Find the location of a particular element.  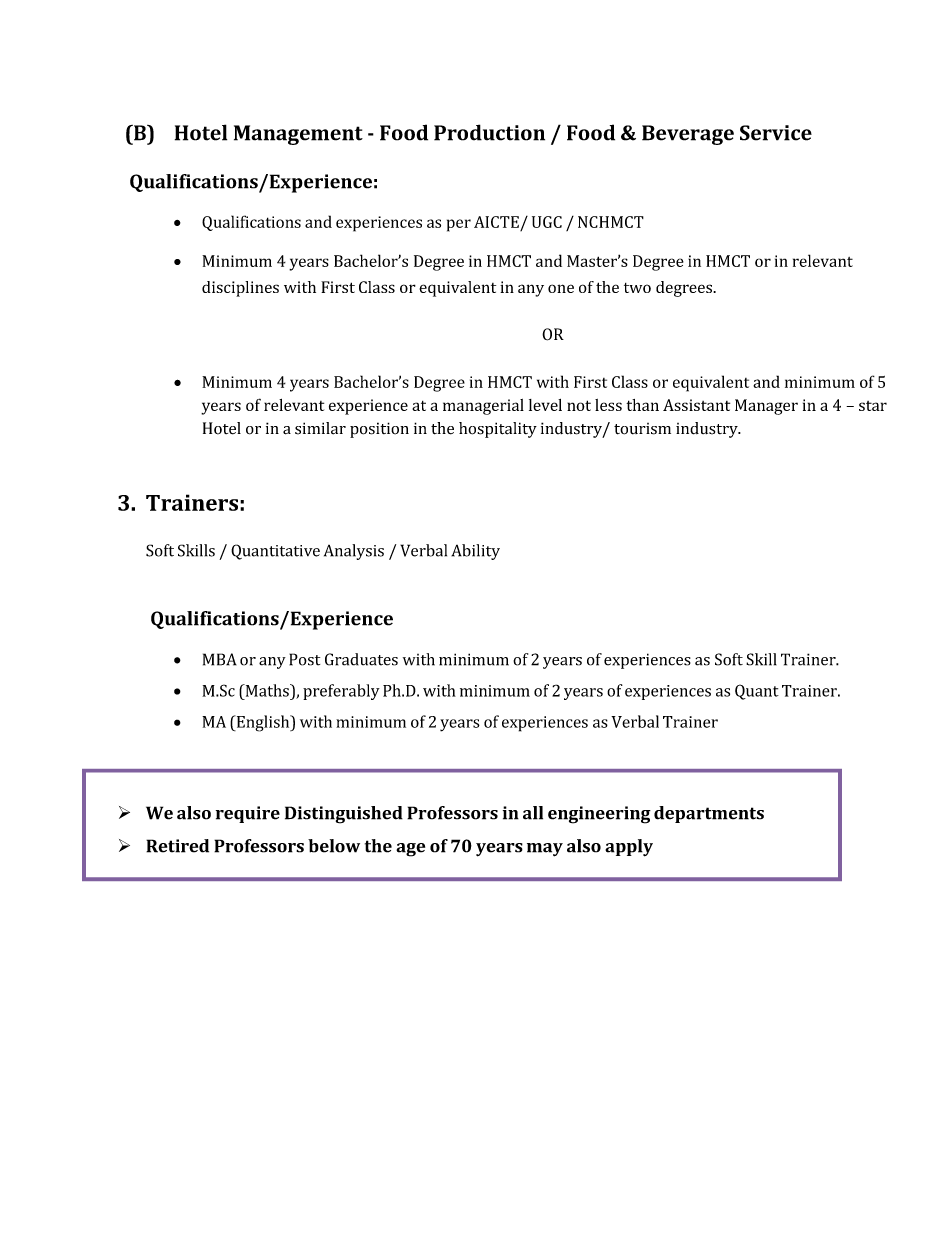

Management is located at coordinates (298, 135).
